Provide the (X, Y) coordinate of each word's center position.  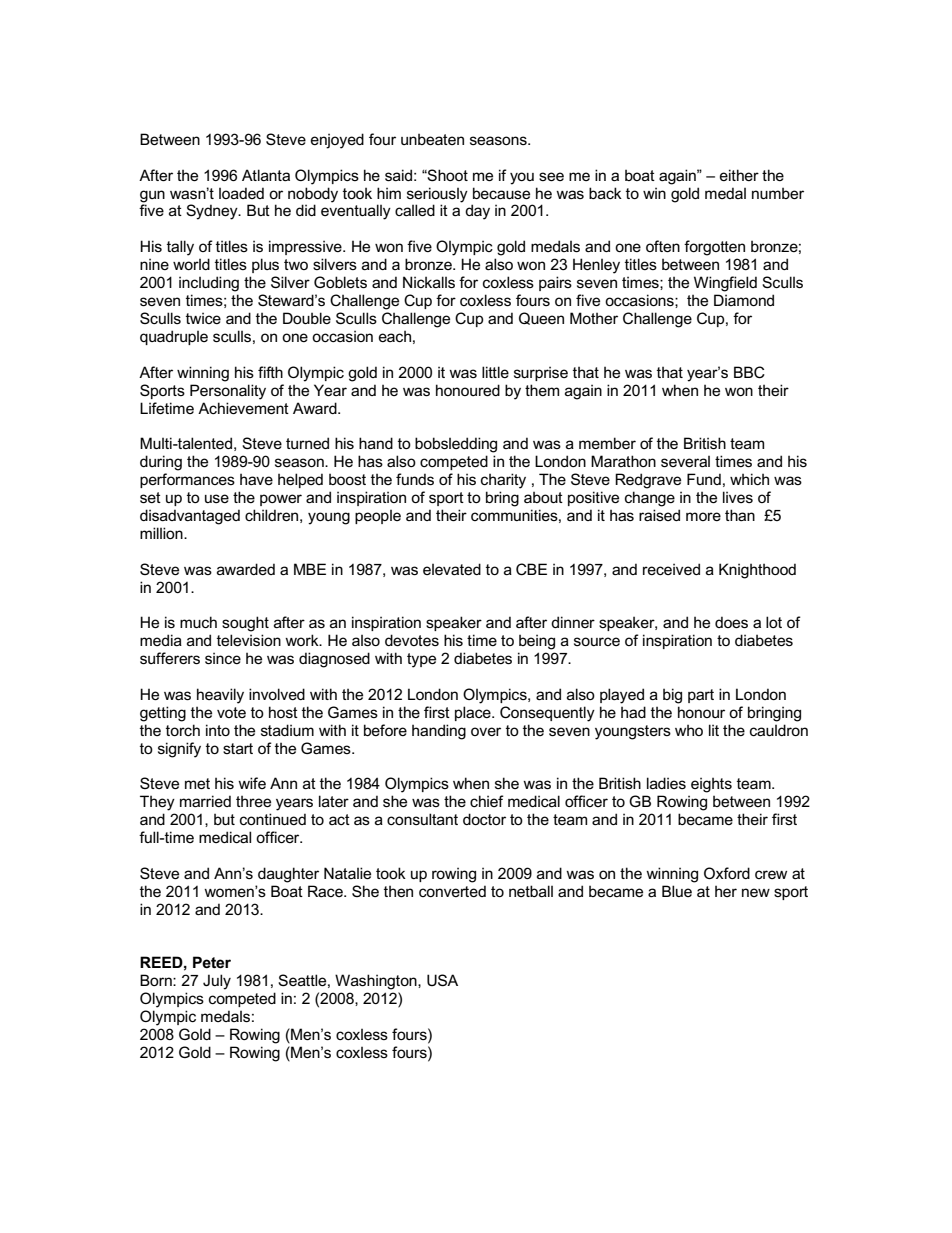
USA (442, 980)
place (474, 713)
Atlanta (266, 175)
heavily (220, 696)
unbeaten (432, 139)
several (685, 461)
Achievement (243, 408)
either (739, 175)
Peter (212, 962)
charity (503, 481)
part (701, 696)
